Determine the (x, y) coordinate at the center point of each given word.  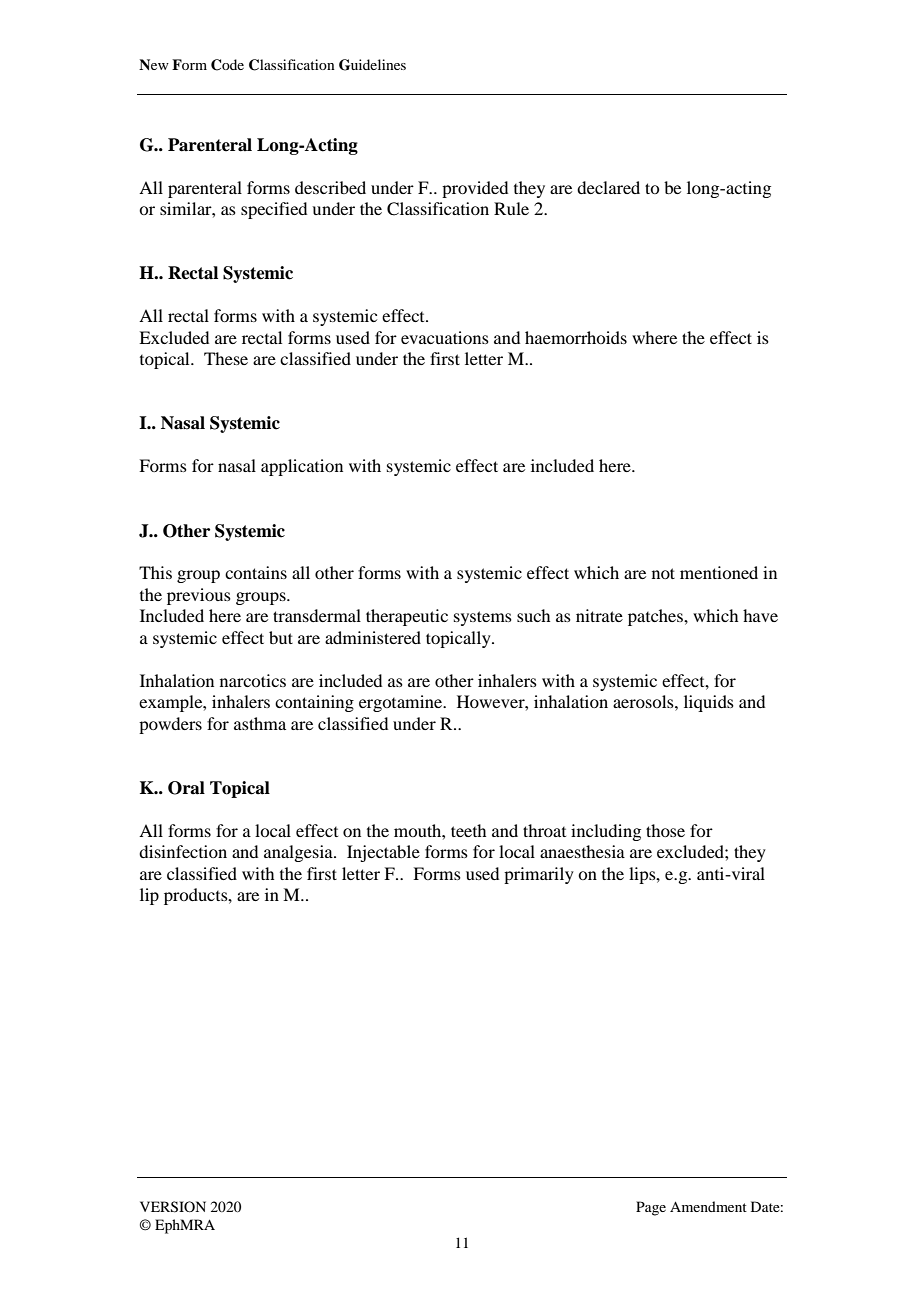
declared (608, 187)
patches (656, 617)
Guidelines (372, 65)
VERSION (173, 1207)
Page (651, 1208)
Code (227, 65)
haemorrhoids (576, 337)
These (226, 358)
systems (483, 618)
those (665, 830)
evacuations (445, 337)
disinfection (183, 851)
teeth (468, 830)
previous (199, 596)
